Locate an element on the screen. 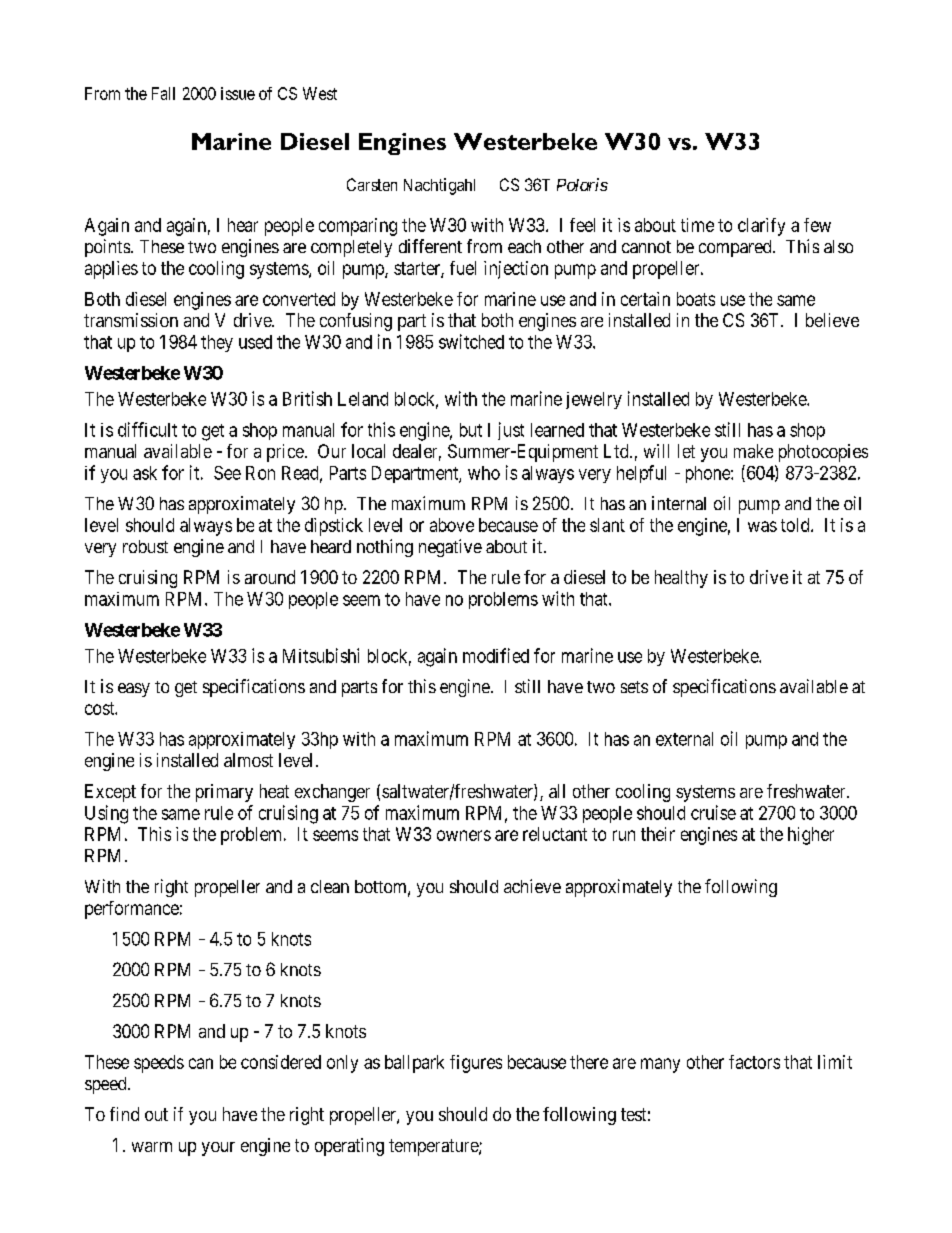 This screenshot has width=952, height=1233. Fall is located at coordinates (163, 93).
